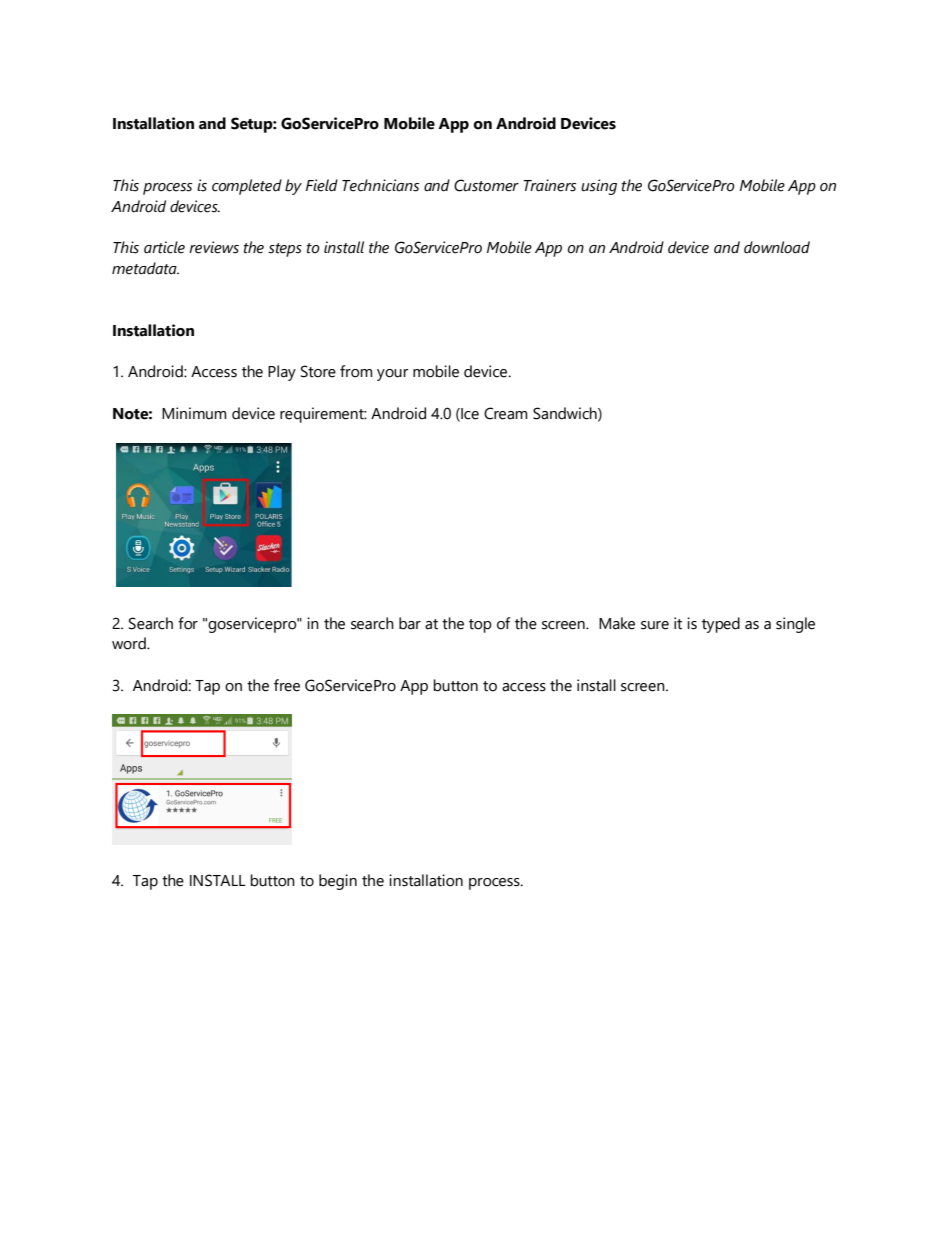  Describe the element at coordinates (247, 187) in the screenshot. I see `completed` at that location.
